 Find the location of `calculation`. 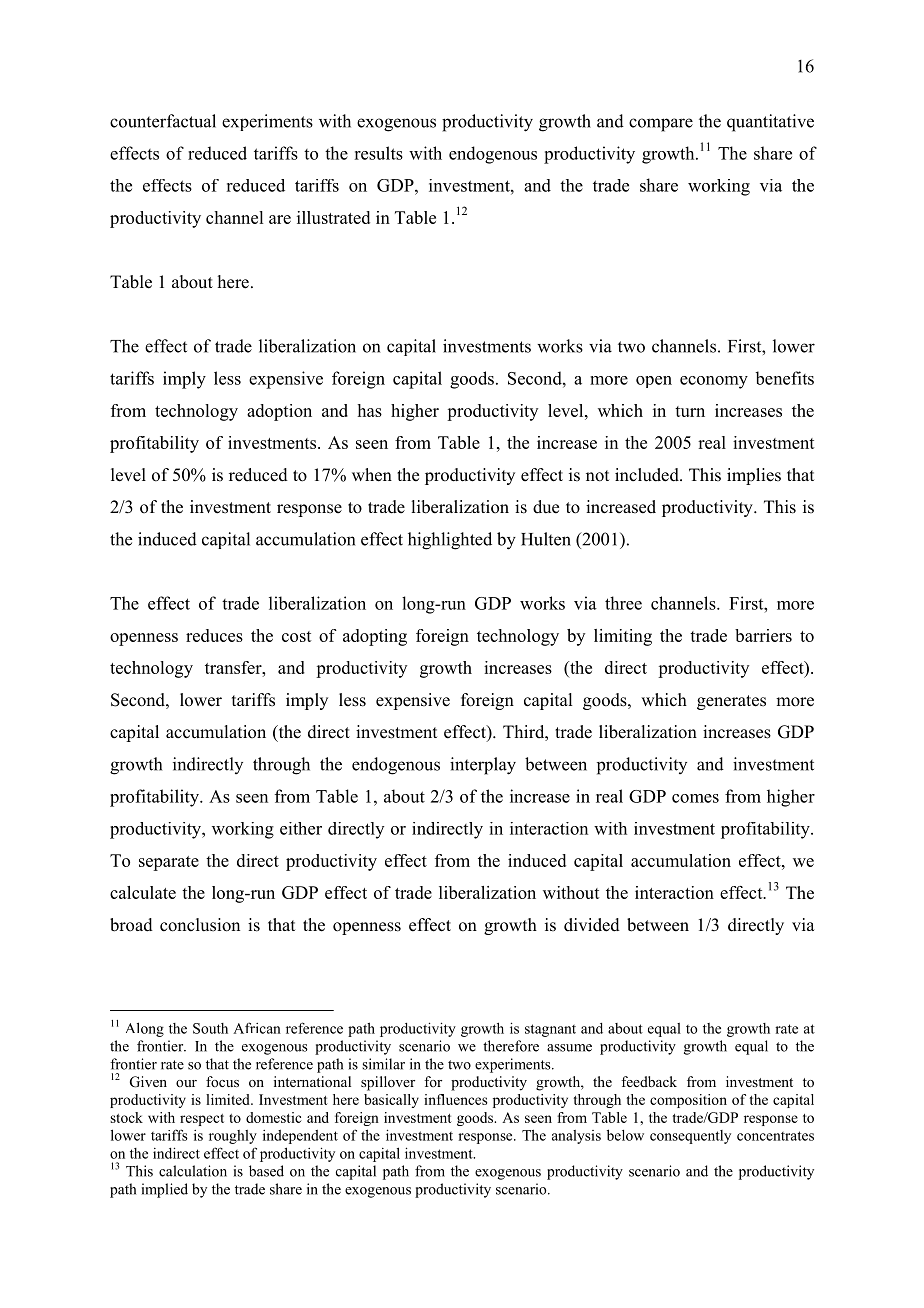

calculation is located at coordinates (193, 1171).
